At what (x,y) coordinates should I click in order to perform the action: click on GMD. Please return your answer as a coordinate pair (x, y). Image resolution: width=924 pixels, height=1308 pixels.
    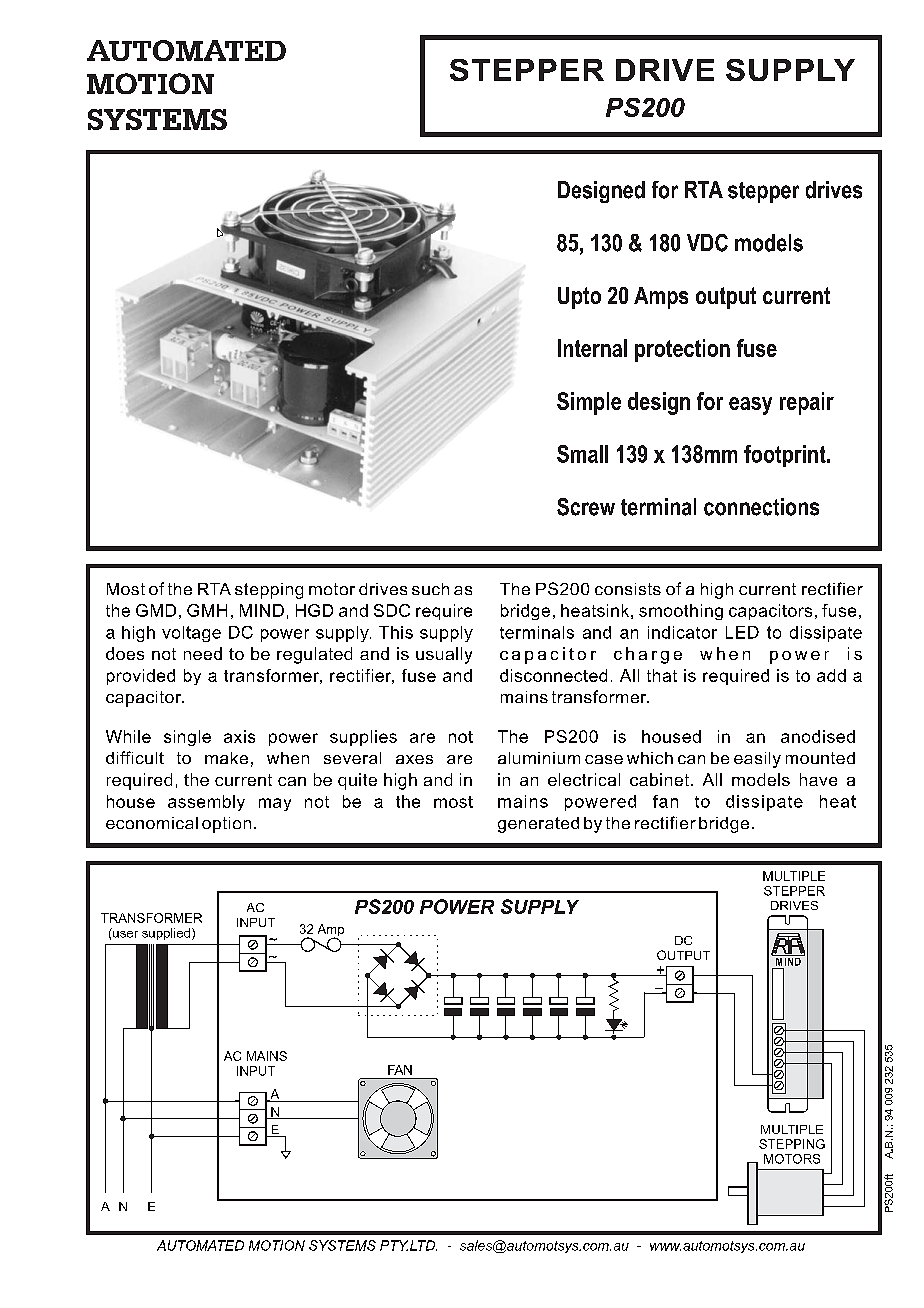
    Looking at the image, I should click on (156, 610).
